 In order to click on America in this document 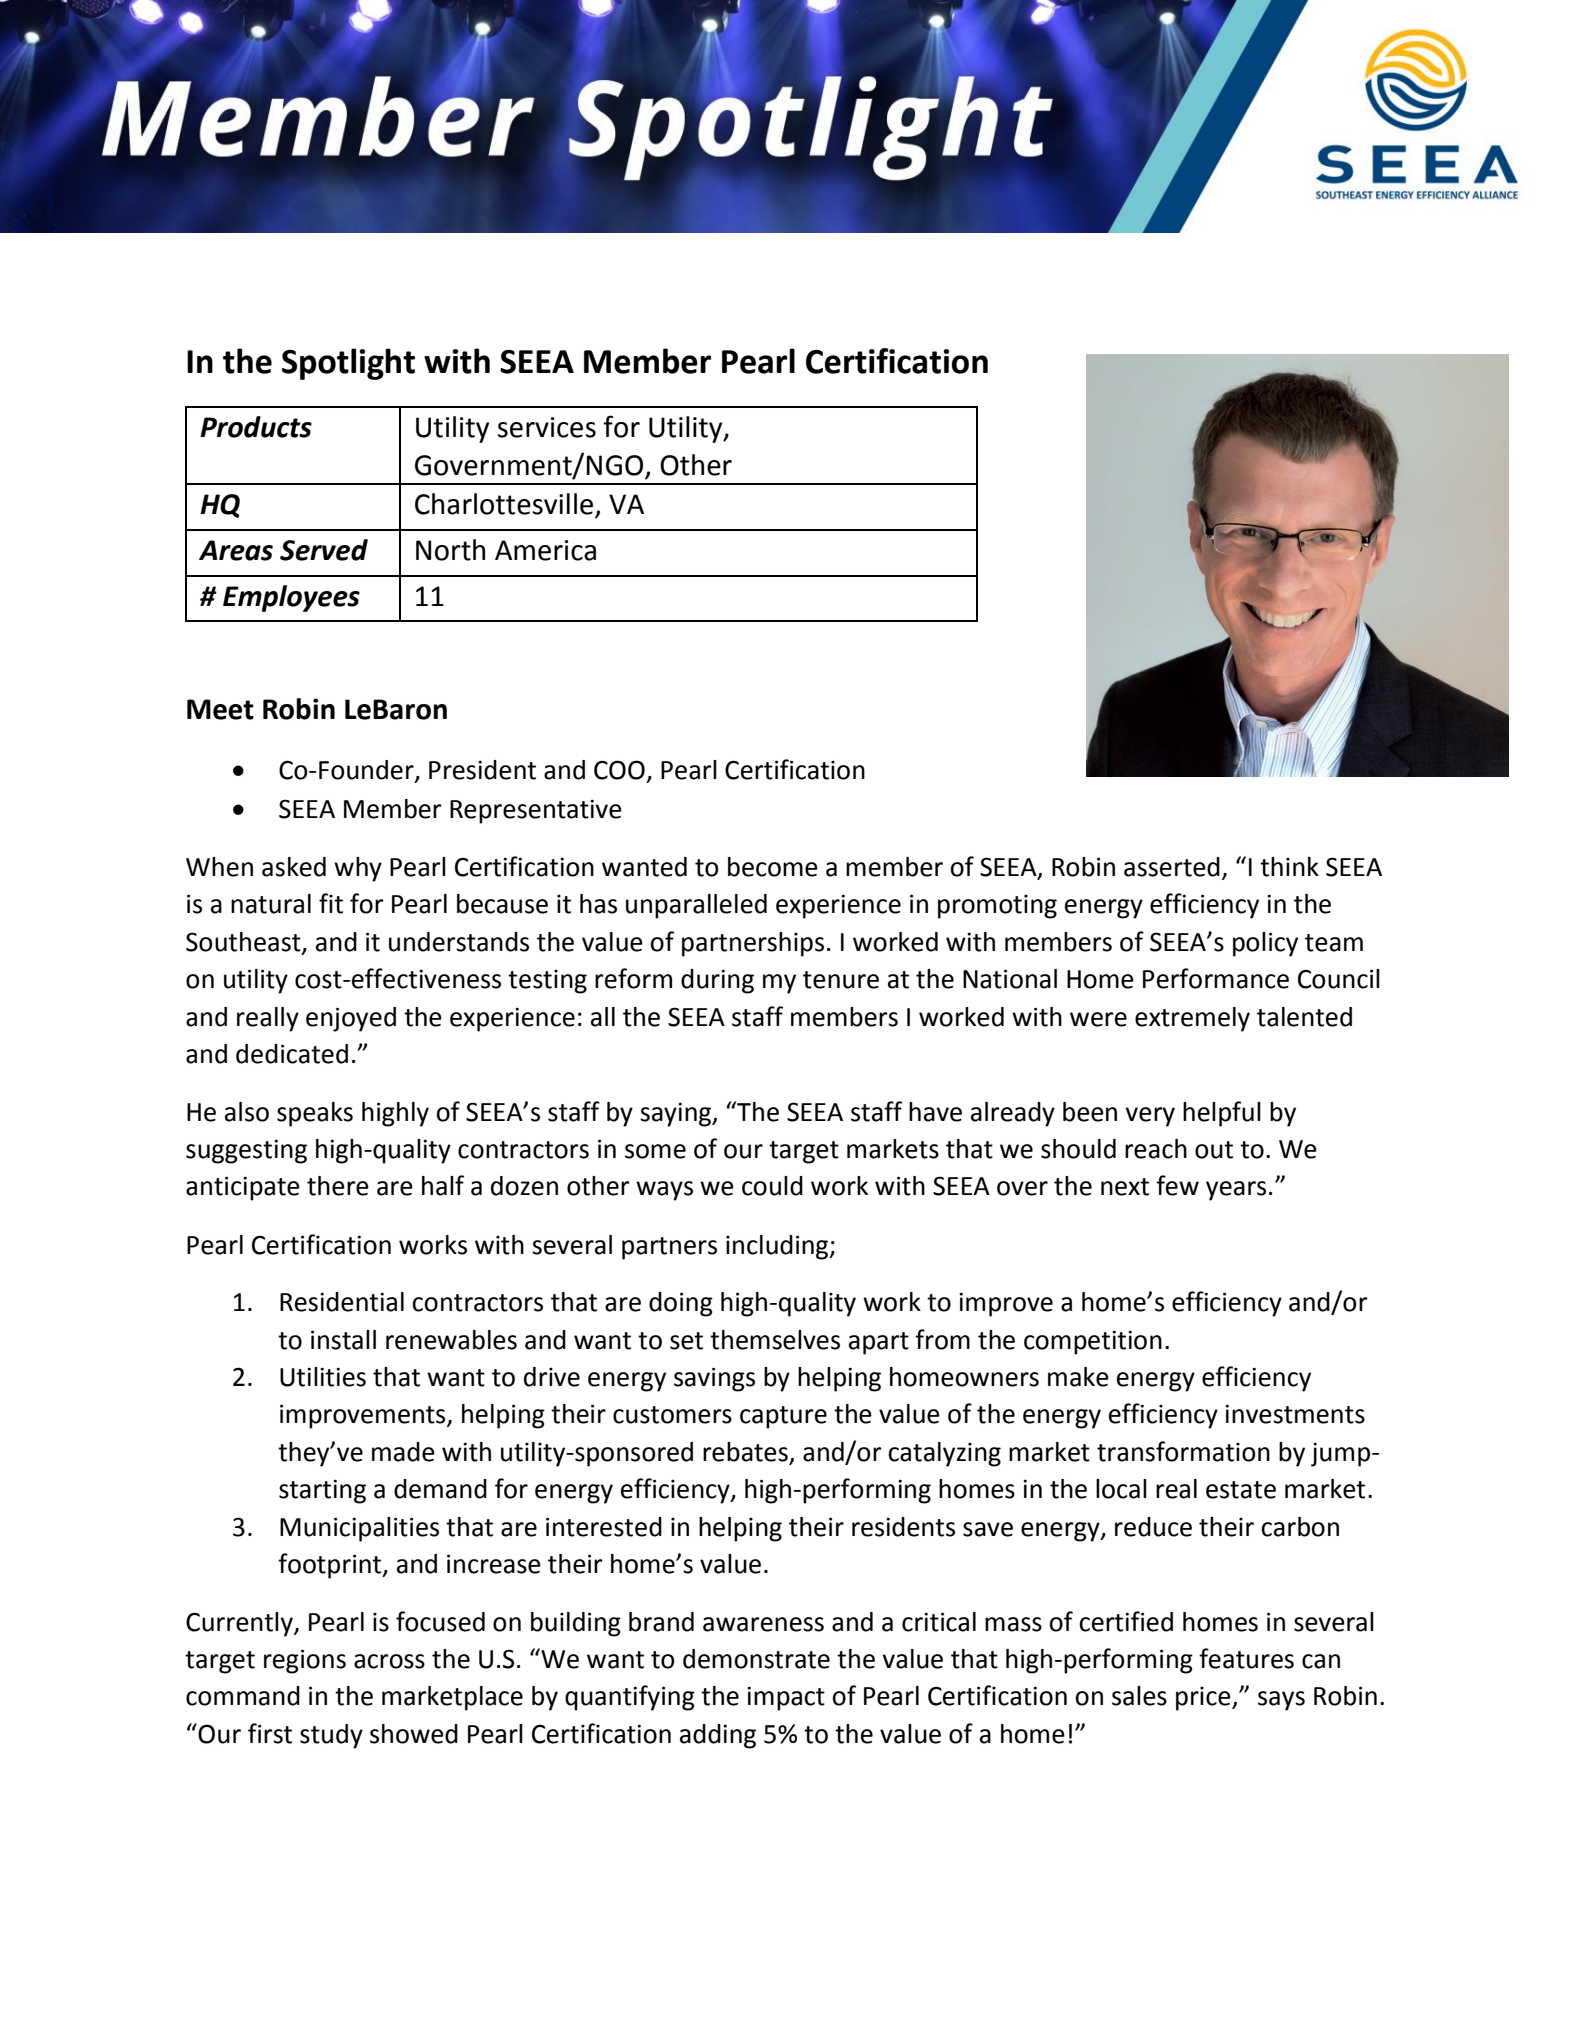, I will do `click(545, 550)`.
